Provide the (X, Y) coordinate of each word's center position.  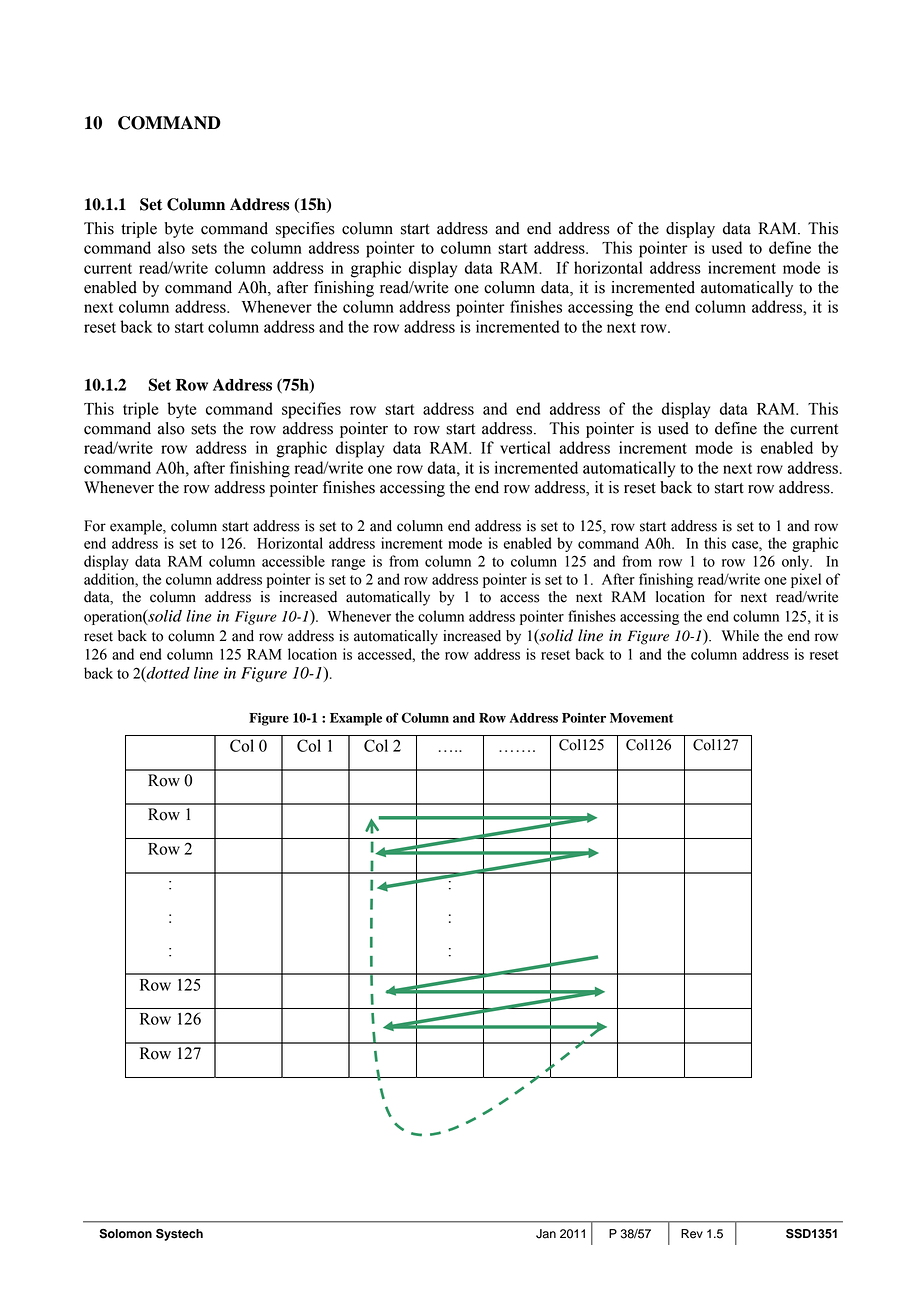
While (740, 636)
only (797, 562)
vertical (525, 447)
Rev (692, 1234)
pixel (806, 580)
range (348, 564)
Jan (546, 1234)
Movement (641, 718)
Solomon (125, 1234)
